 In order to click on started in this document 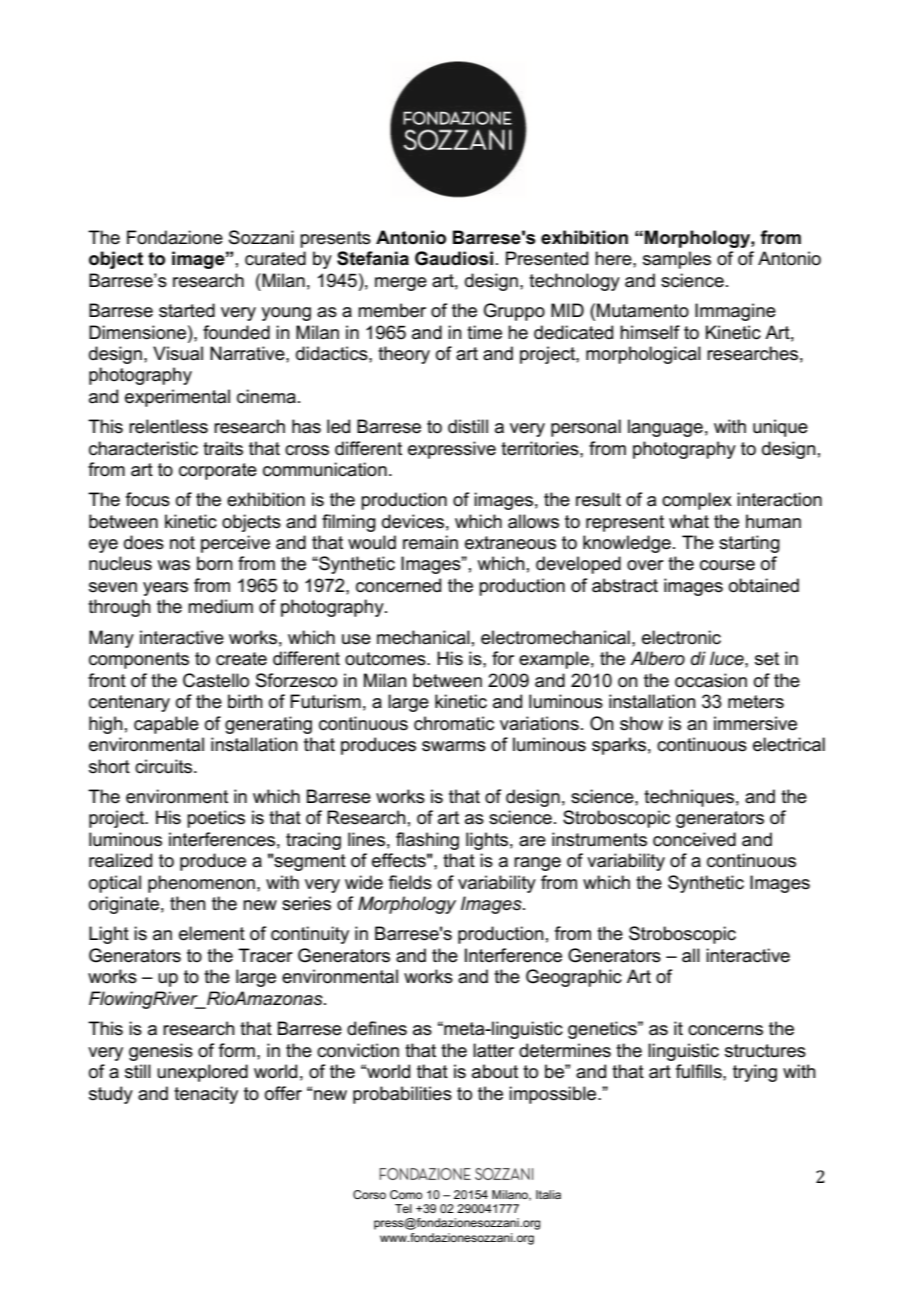, I will do `click(187, 310)`.
